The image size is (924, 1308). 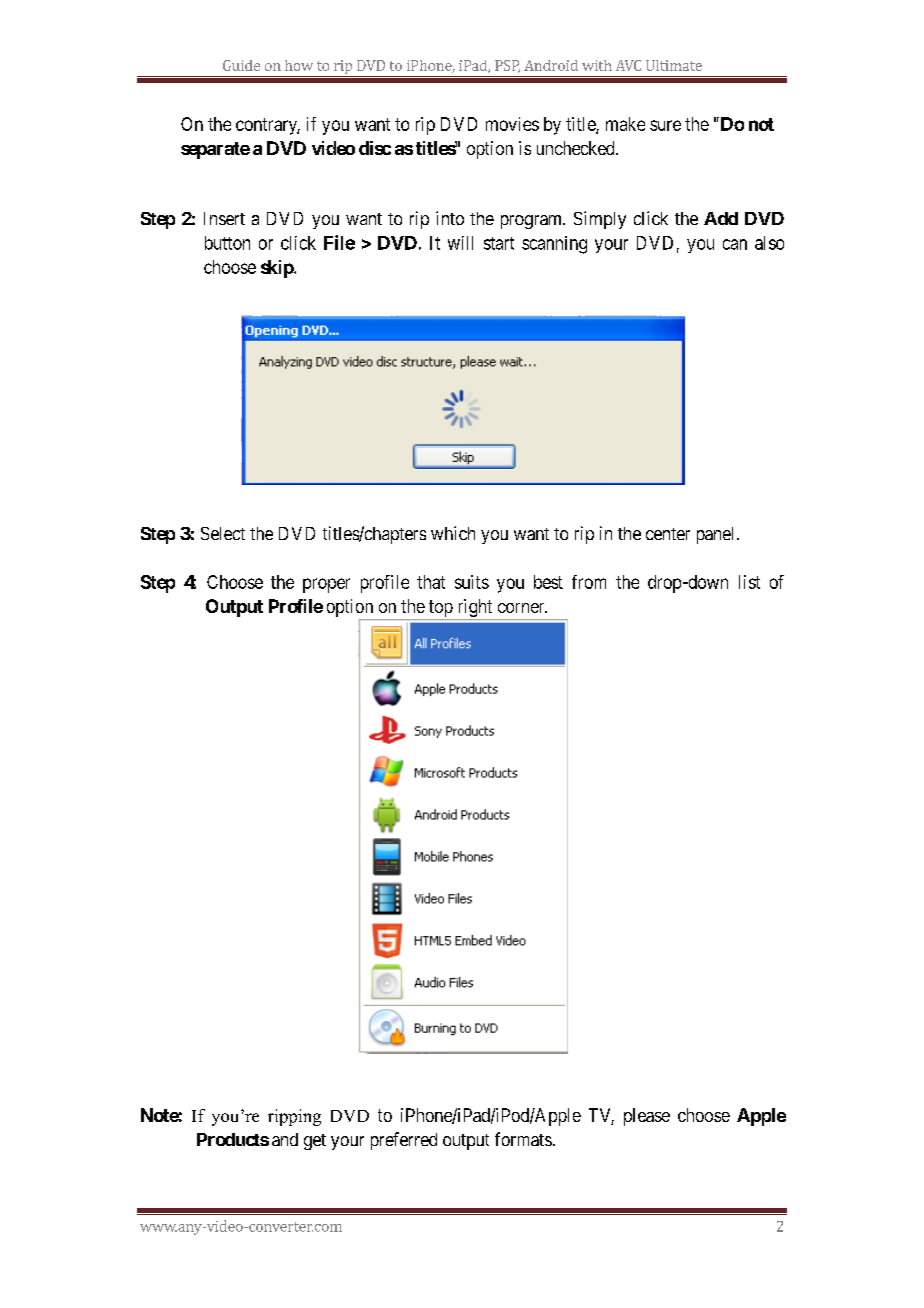 What do you see at coordinates (674, 65) in the screenshot?
I see `Ultimate` at bounding box center [674, 65].
